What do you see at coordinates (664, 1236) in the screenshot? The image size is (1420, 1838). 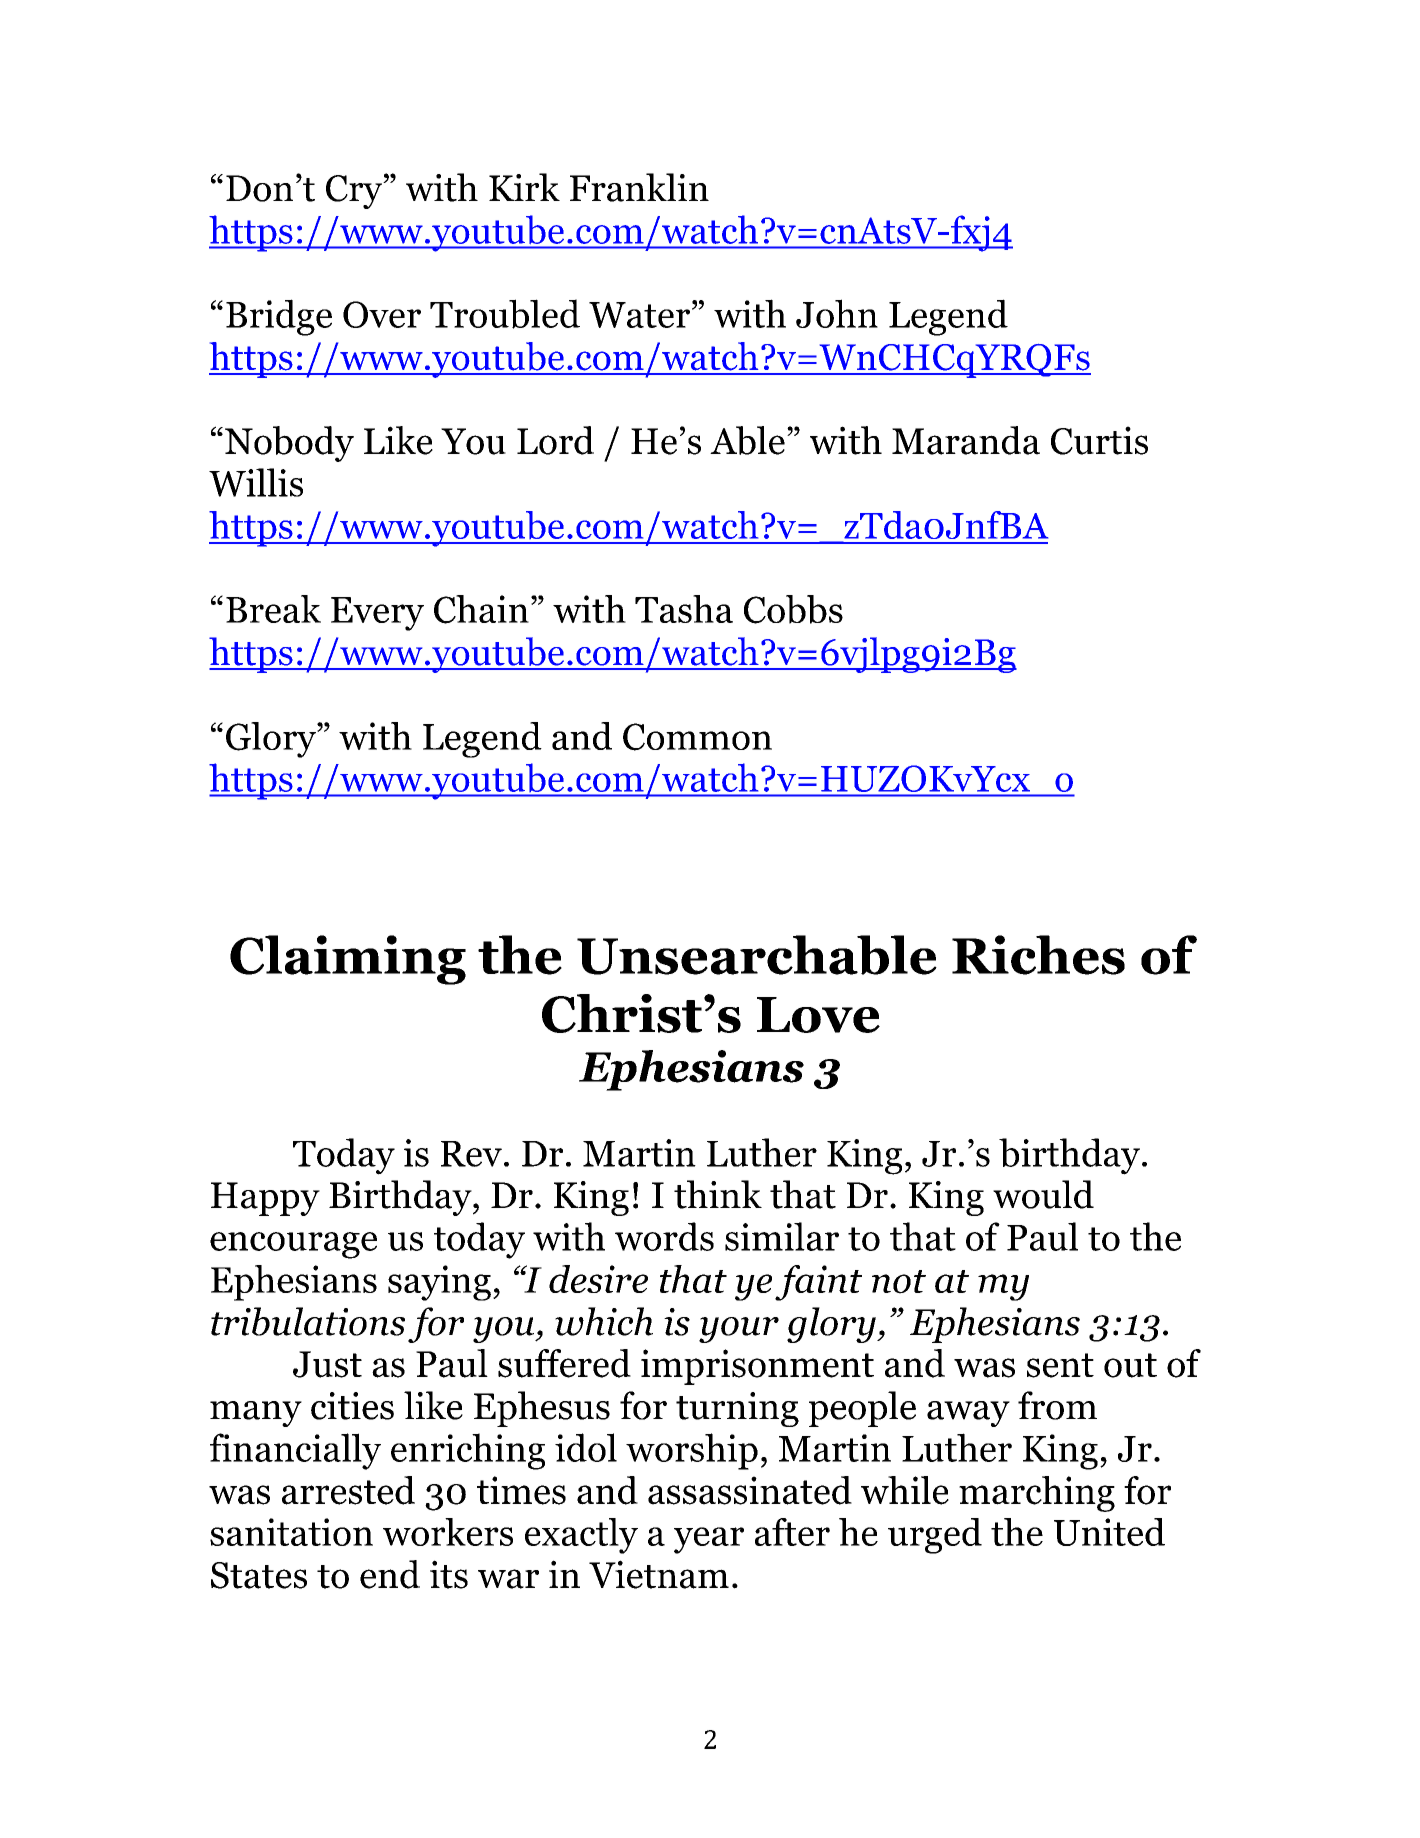 I see `words` at bounding box center [664, 1236].
